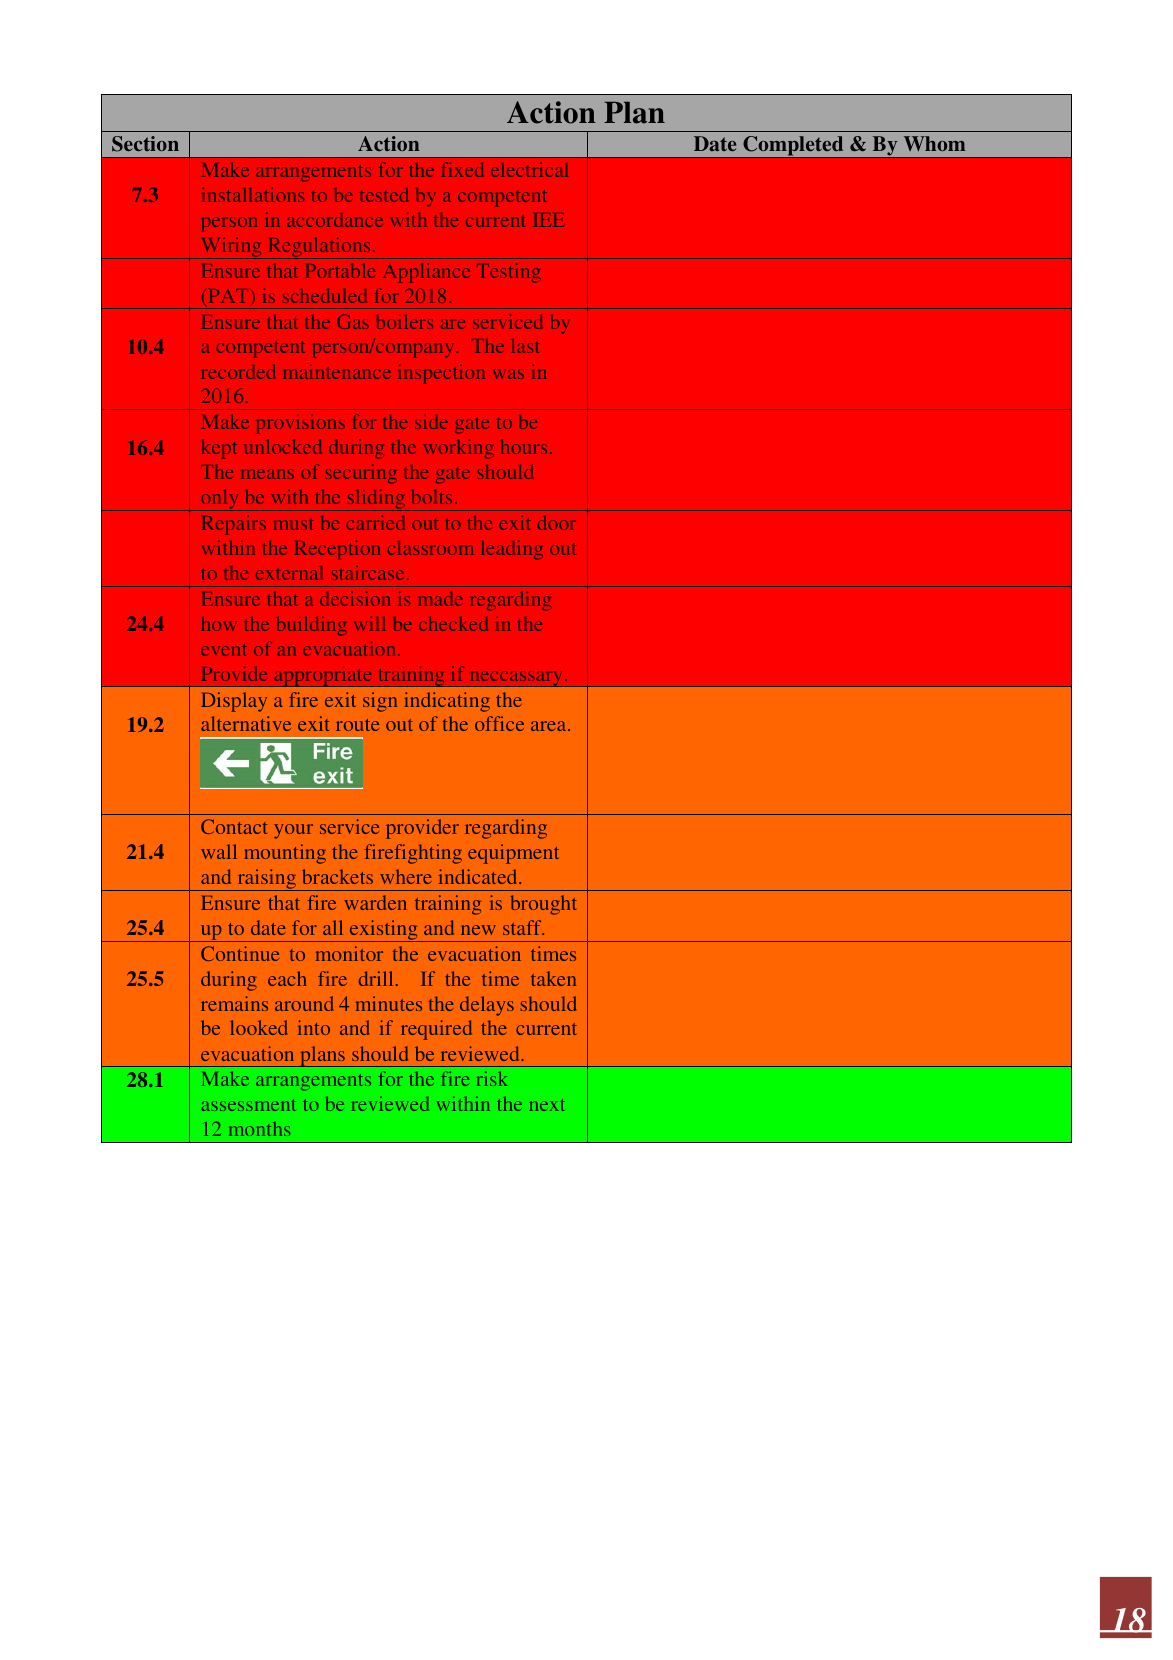 The image size is (1173, 1660). I want to click on assessment, so click(248, 1105).
